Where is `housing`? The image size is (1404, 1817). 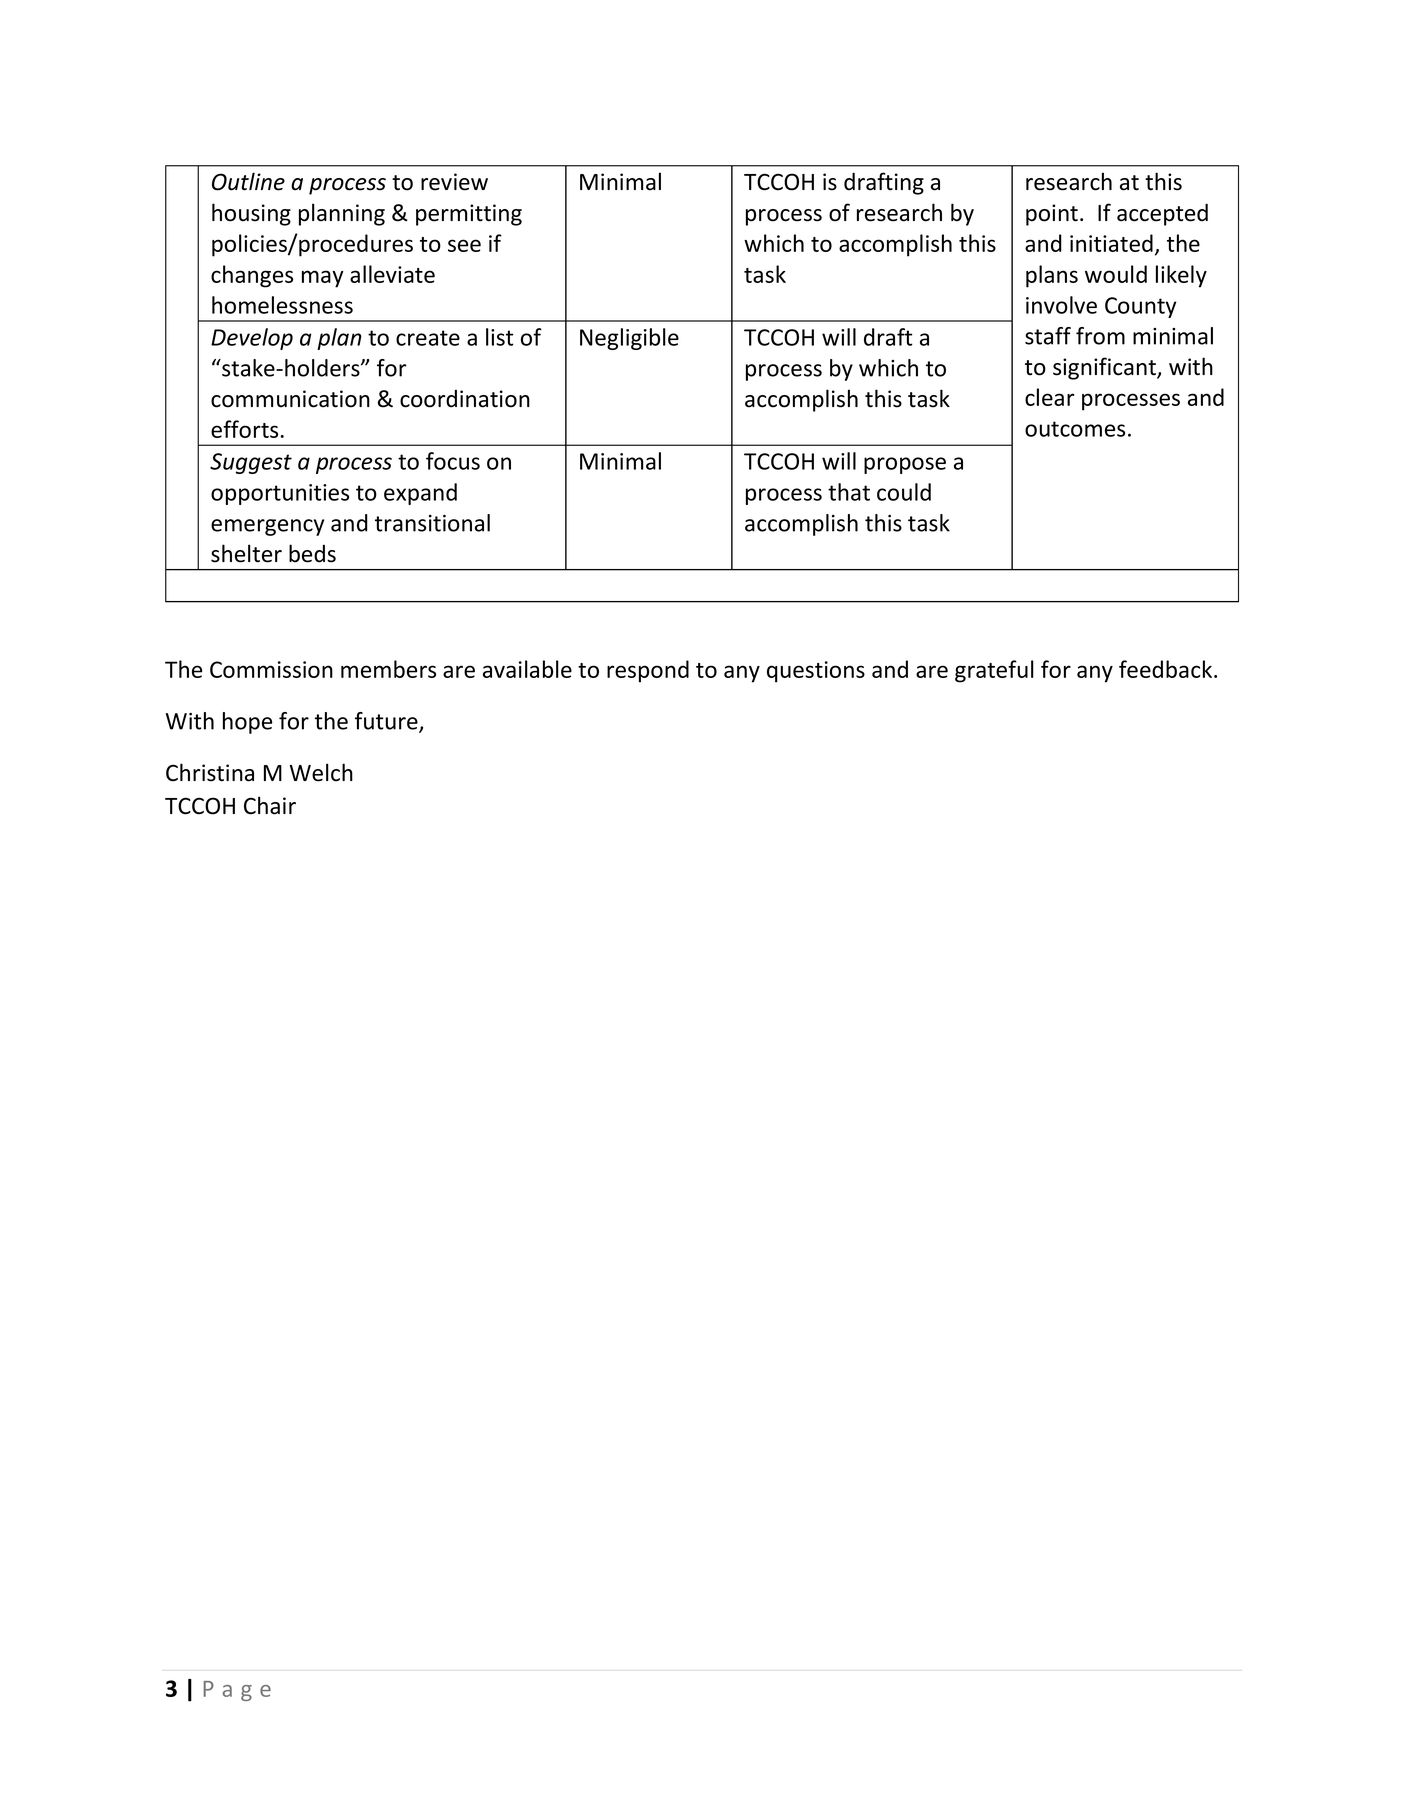
housing is located at coordinates (251, 214).
